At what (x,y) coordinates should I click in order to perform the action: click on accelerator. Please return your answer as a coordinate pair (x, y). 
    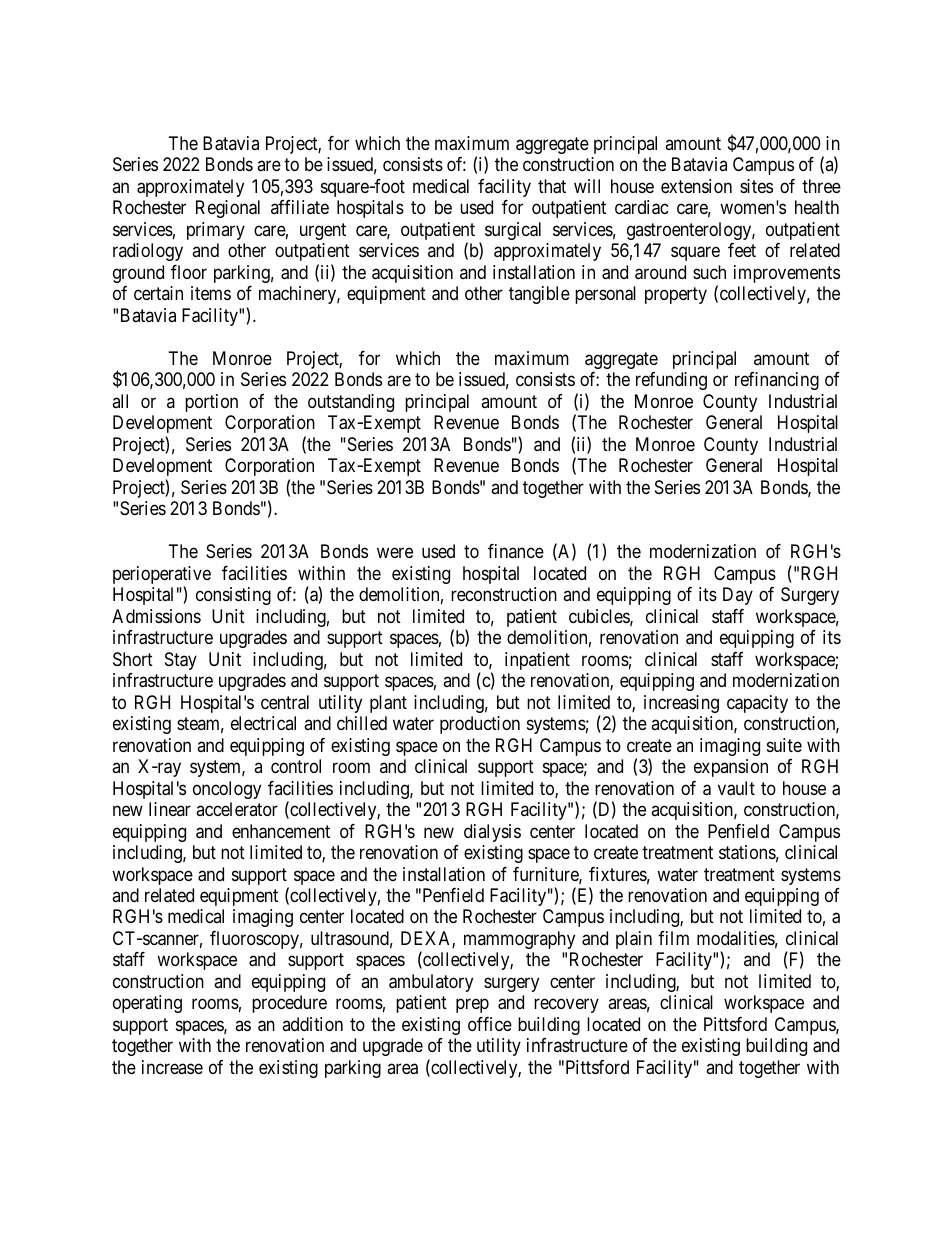
    Looking at the image, I should click on (237, 809).
